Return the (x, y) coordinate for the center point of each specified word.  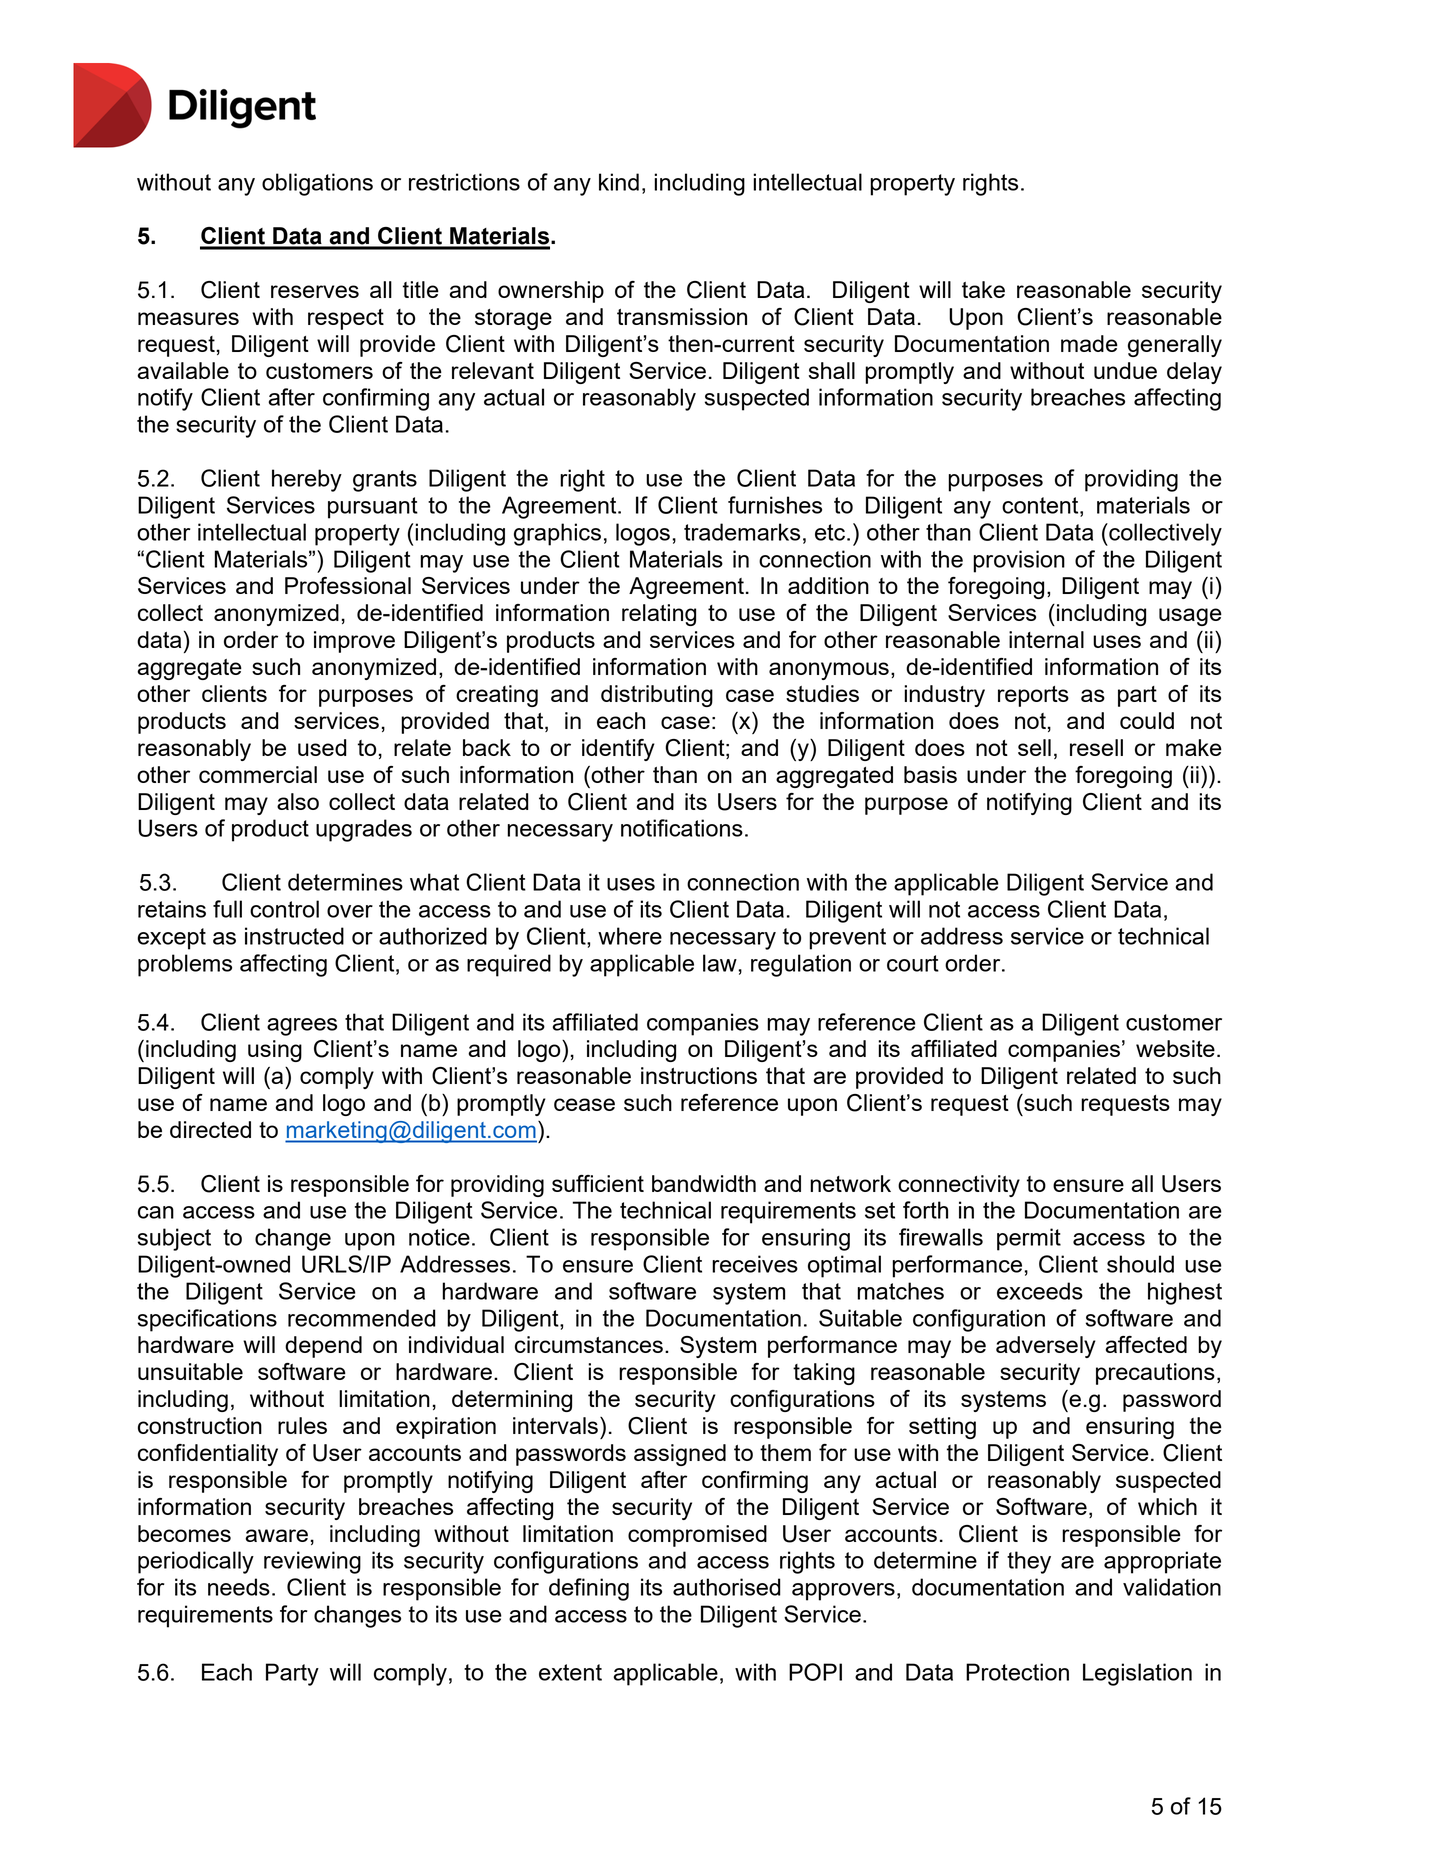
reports (1033, 696)
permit (1029, 1239)
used (322, 747)
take (983, 289)
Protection (1017, 1672)
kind (619, 182)
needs (239, 1587)
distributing (657, 696)
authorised (727, 1587)
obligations (317, 184)
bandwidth (704, 1183)
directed (210, 1129)
